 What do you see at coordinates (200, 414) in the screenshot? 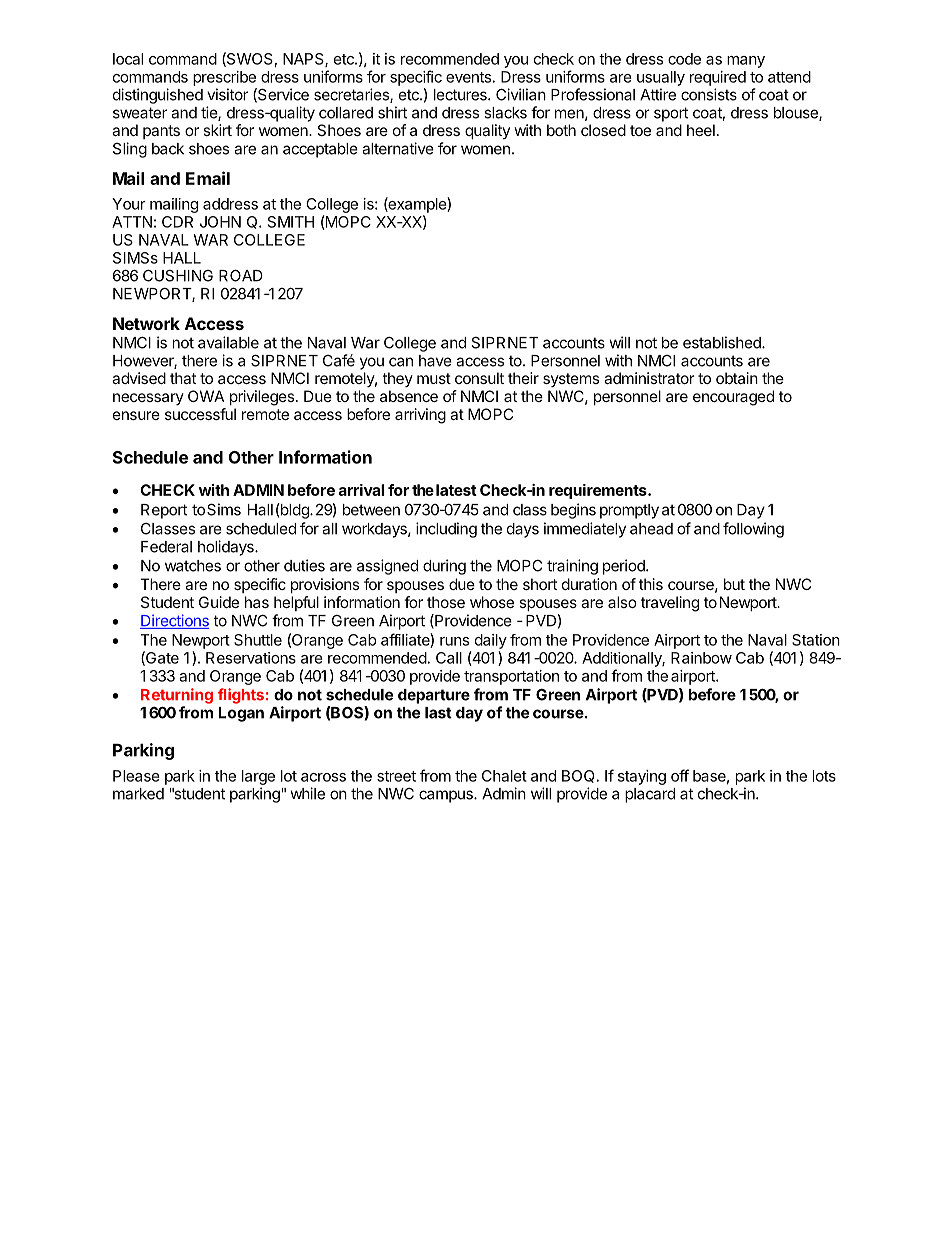
I see `successful` at bounding box center [200, 414].
